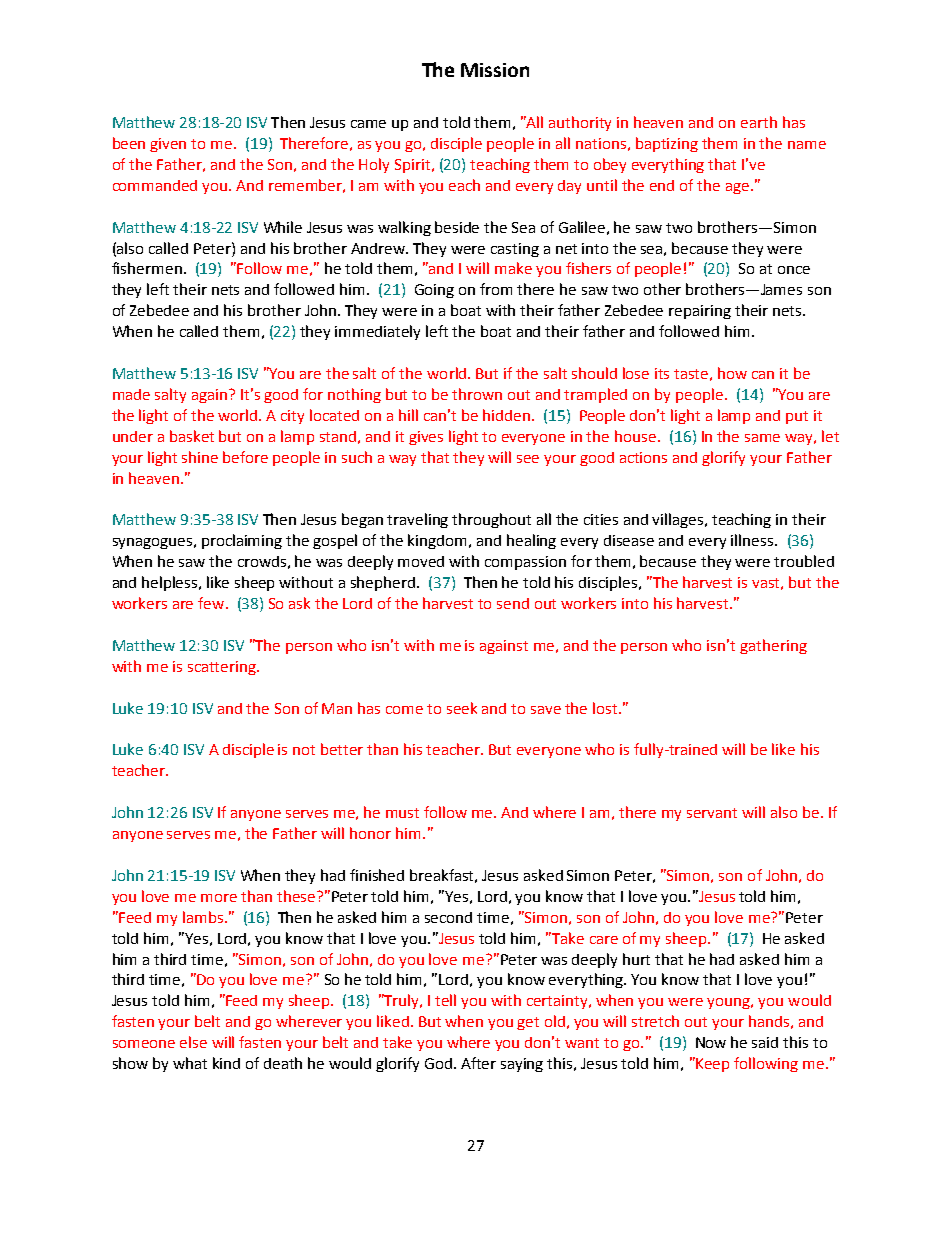 The width and height of the document is (952, 1233). I want to click on earth, so click(759, 122).
